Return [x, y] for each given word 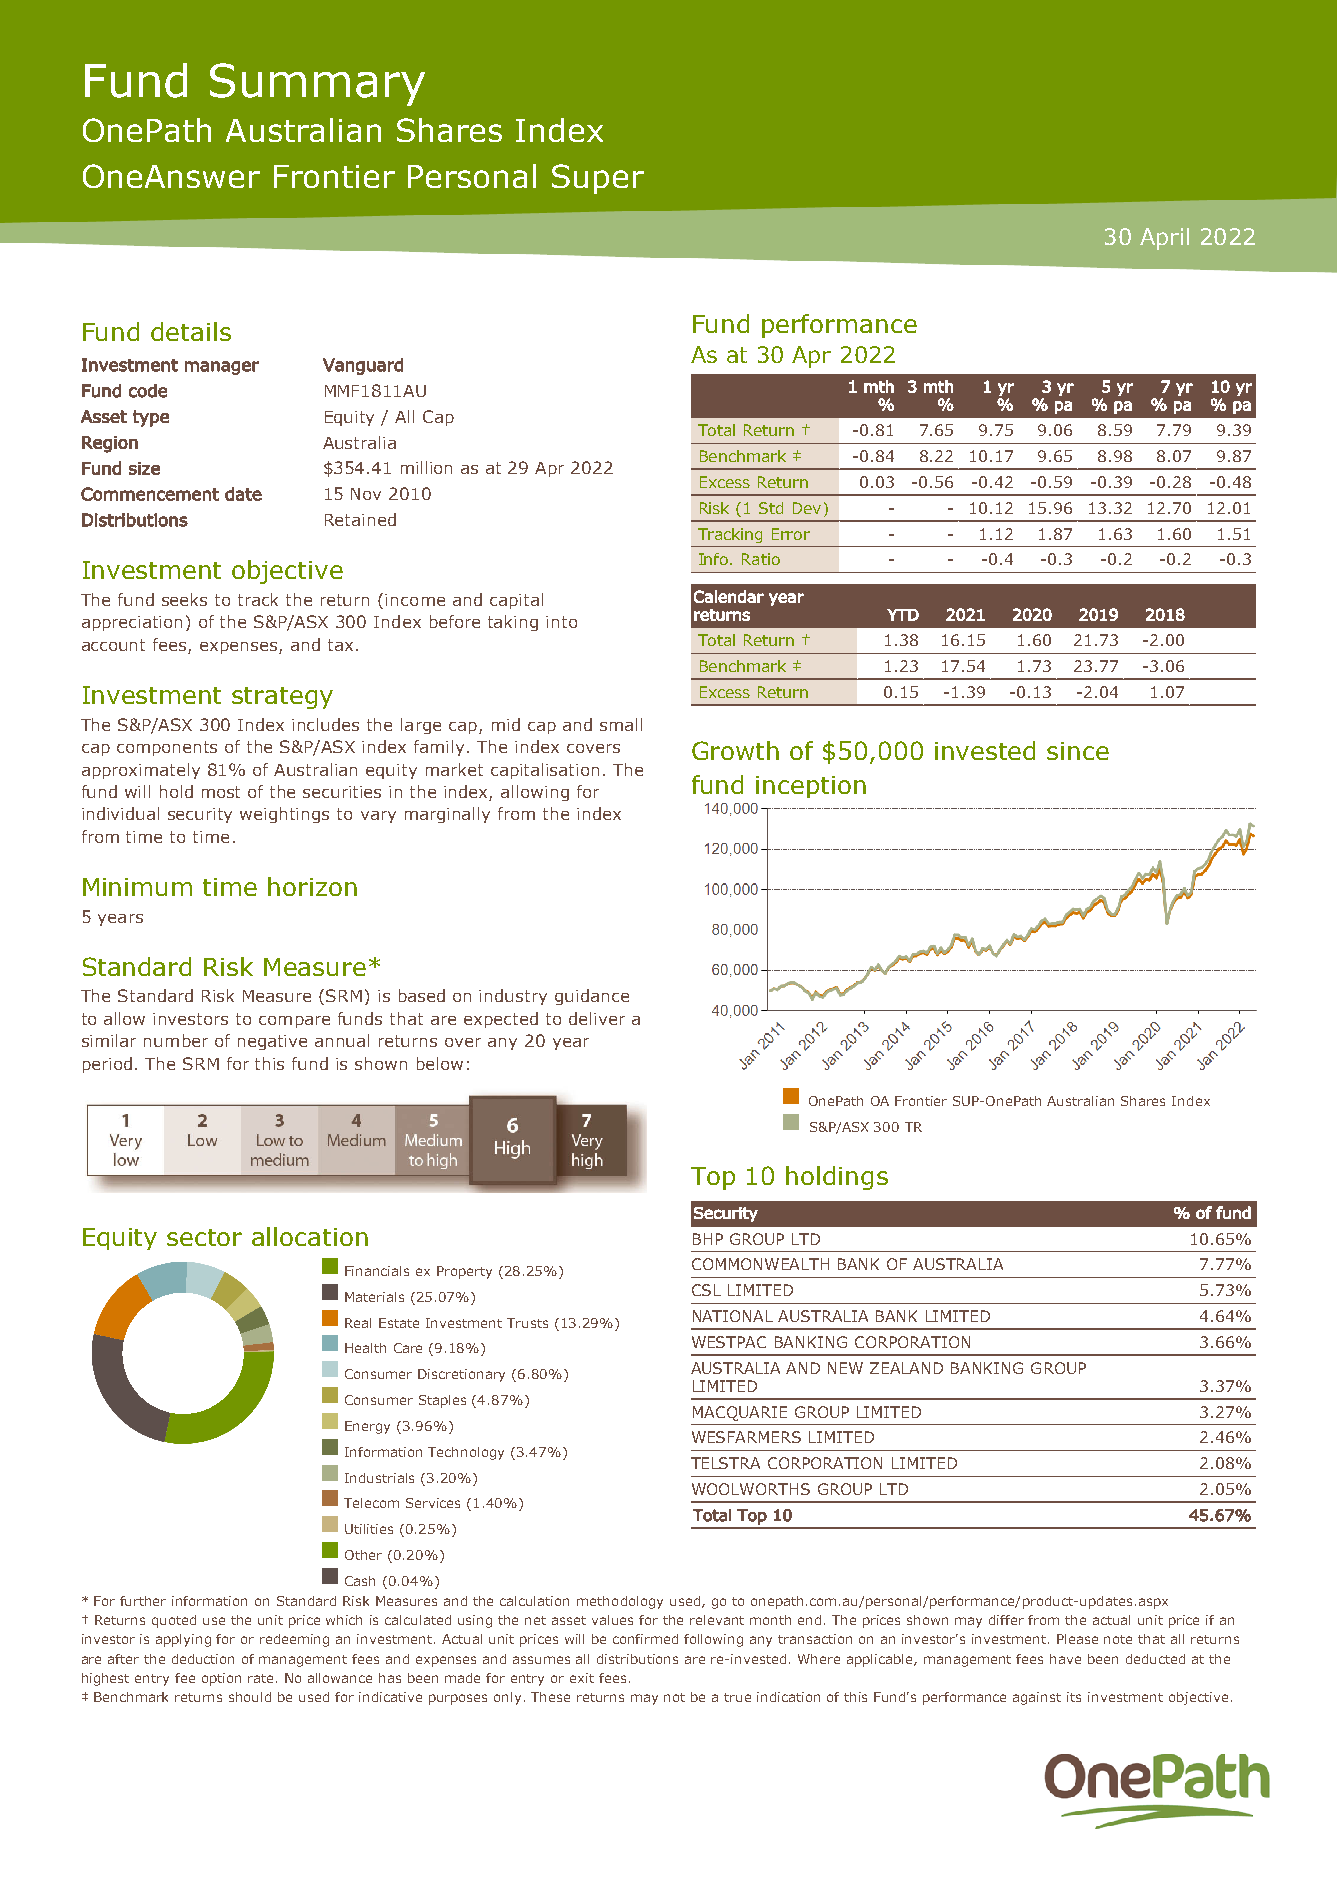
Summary [317, 84]
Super [598, 179]
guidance [592, 997]
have [1065, 1659]
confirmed [645, 1639]
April [1164, 239]
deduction [203, 1659]
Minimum [137, 887]
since [1078, 751]
